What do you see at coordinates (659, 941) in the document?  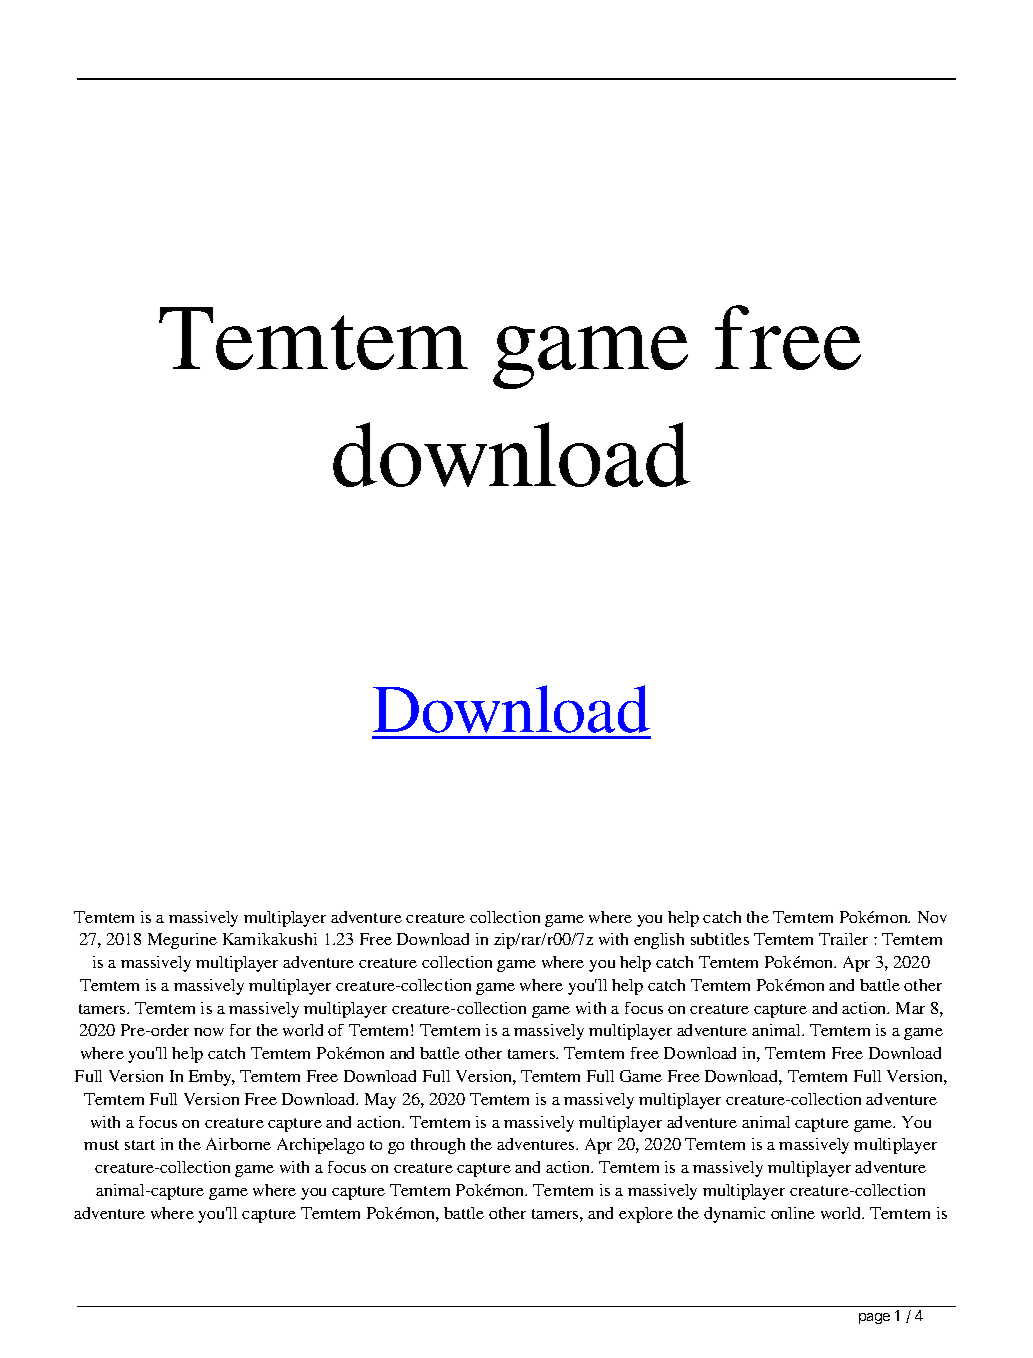 I see `english` at bounding box center [659, 941].
